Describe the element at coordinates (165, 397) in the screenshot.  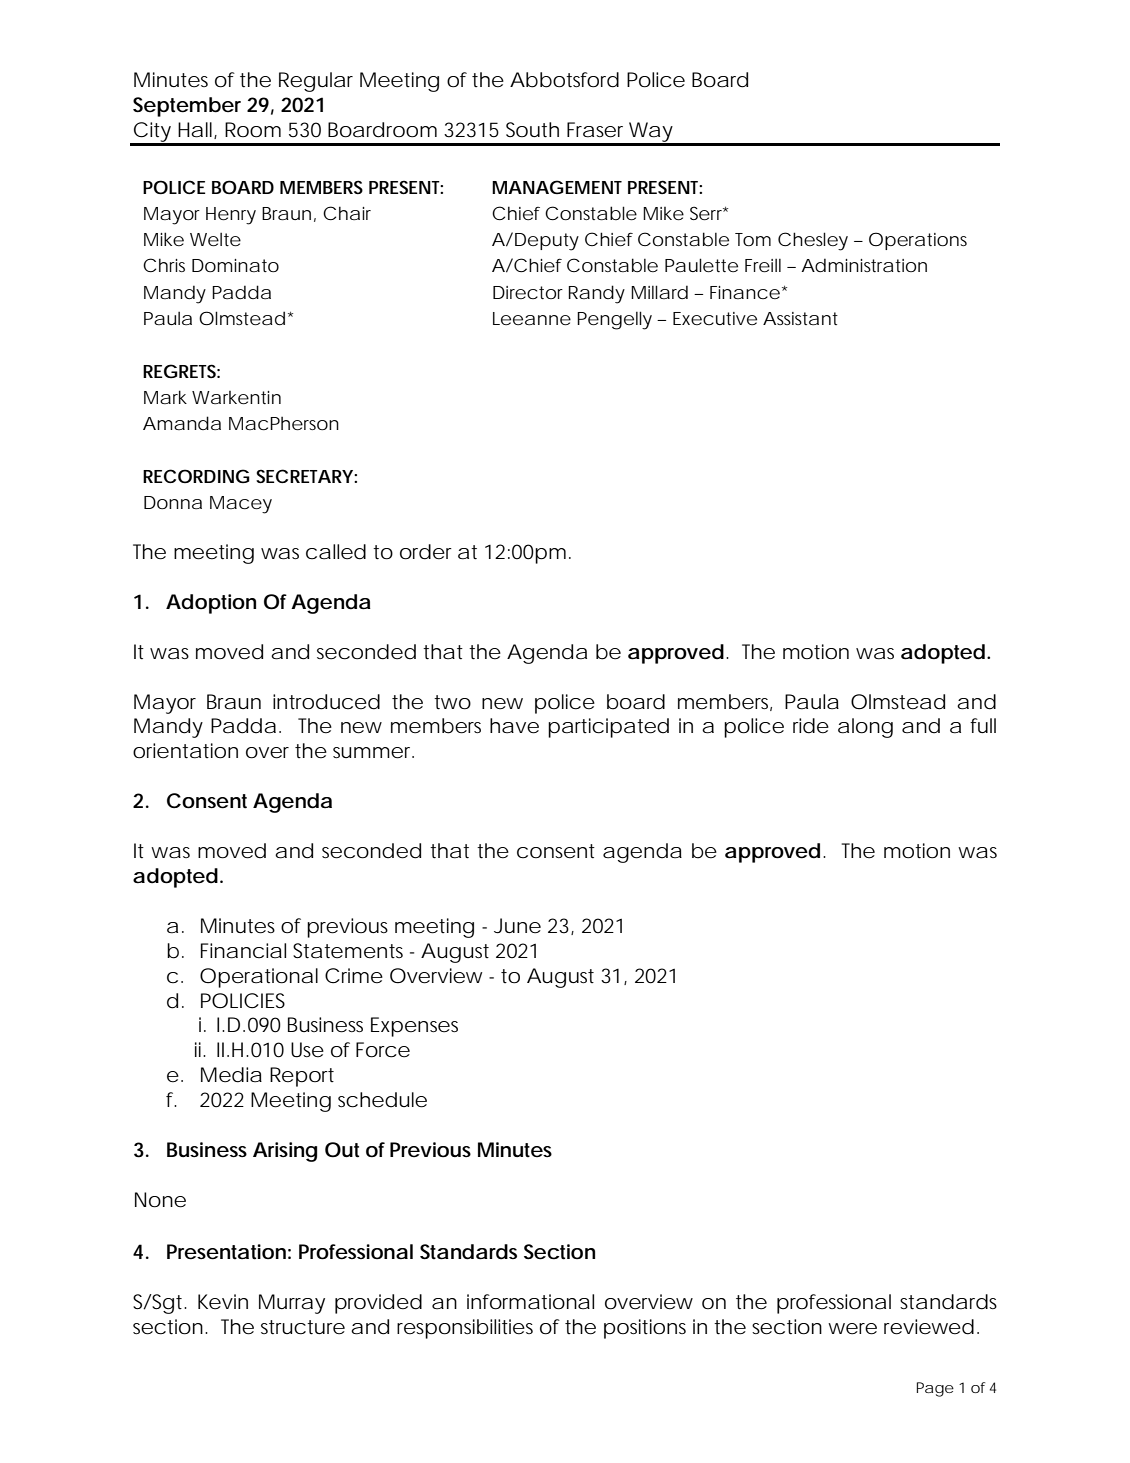
I see `Mark` at that location.
